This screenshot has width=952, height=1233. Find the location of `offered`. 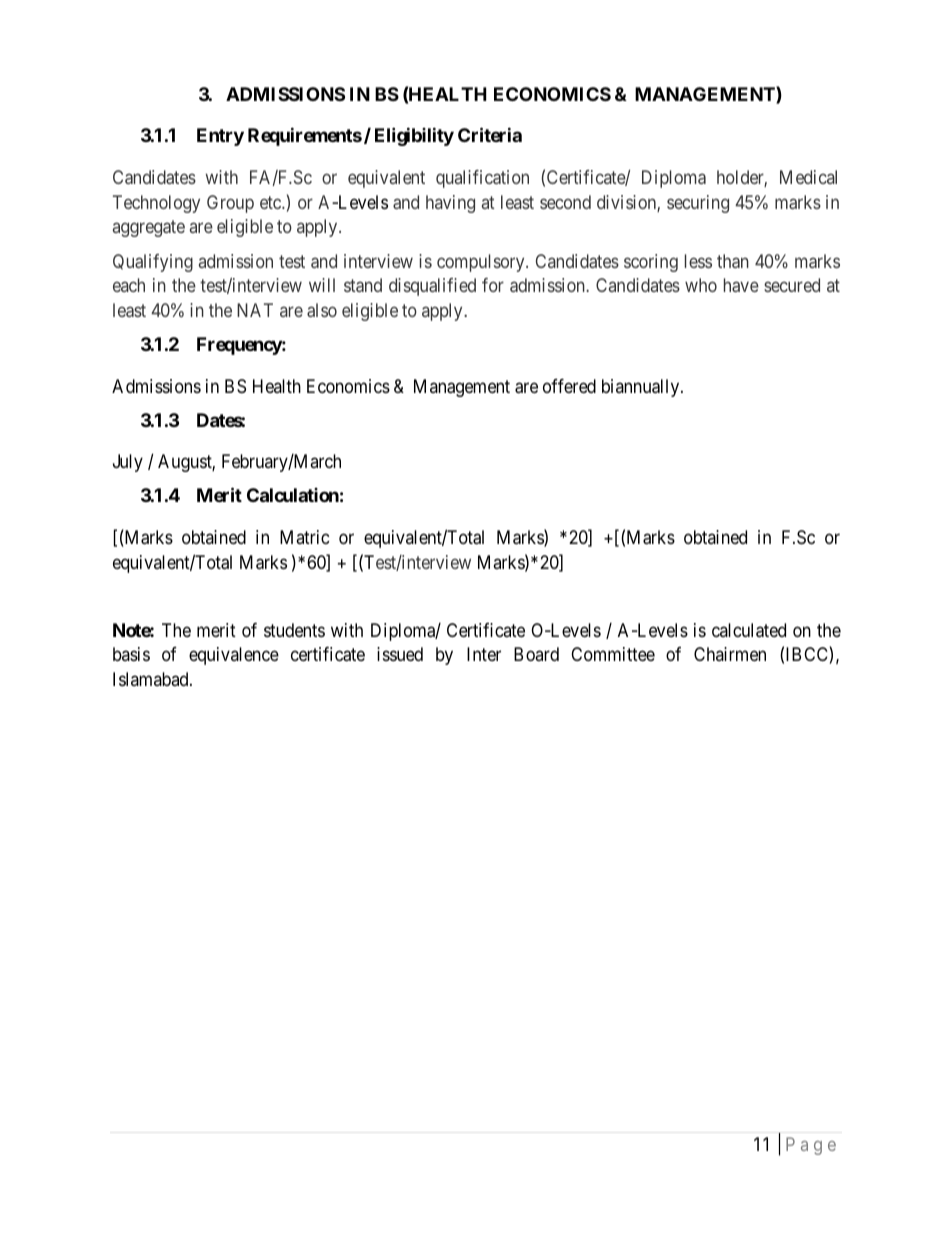

offered is located at coordinates (569, 386).
